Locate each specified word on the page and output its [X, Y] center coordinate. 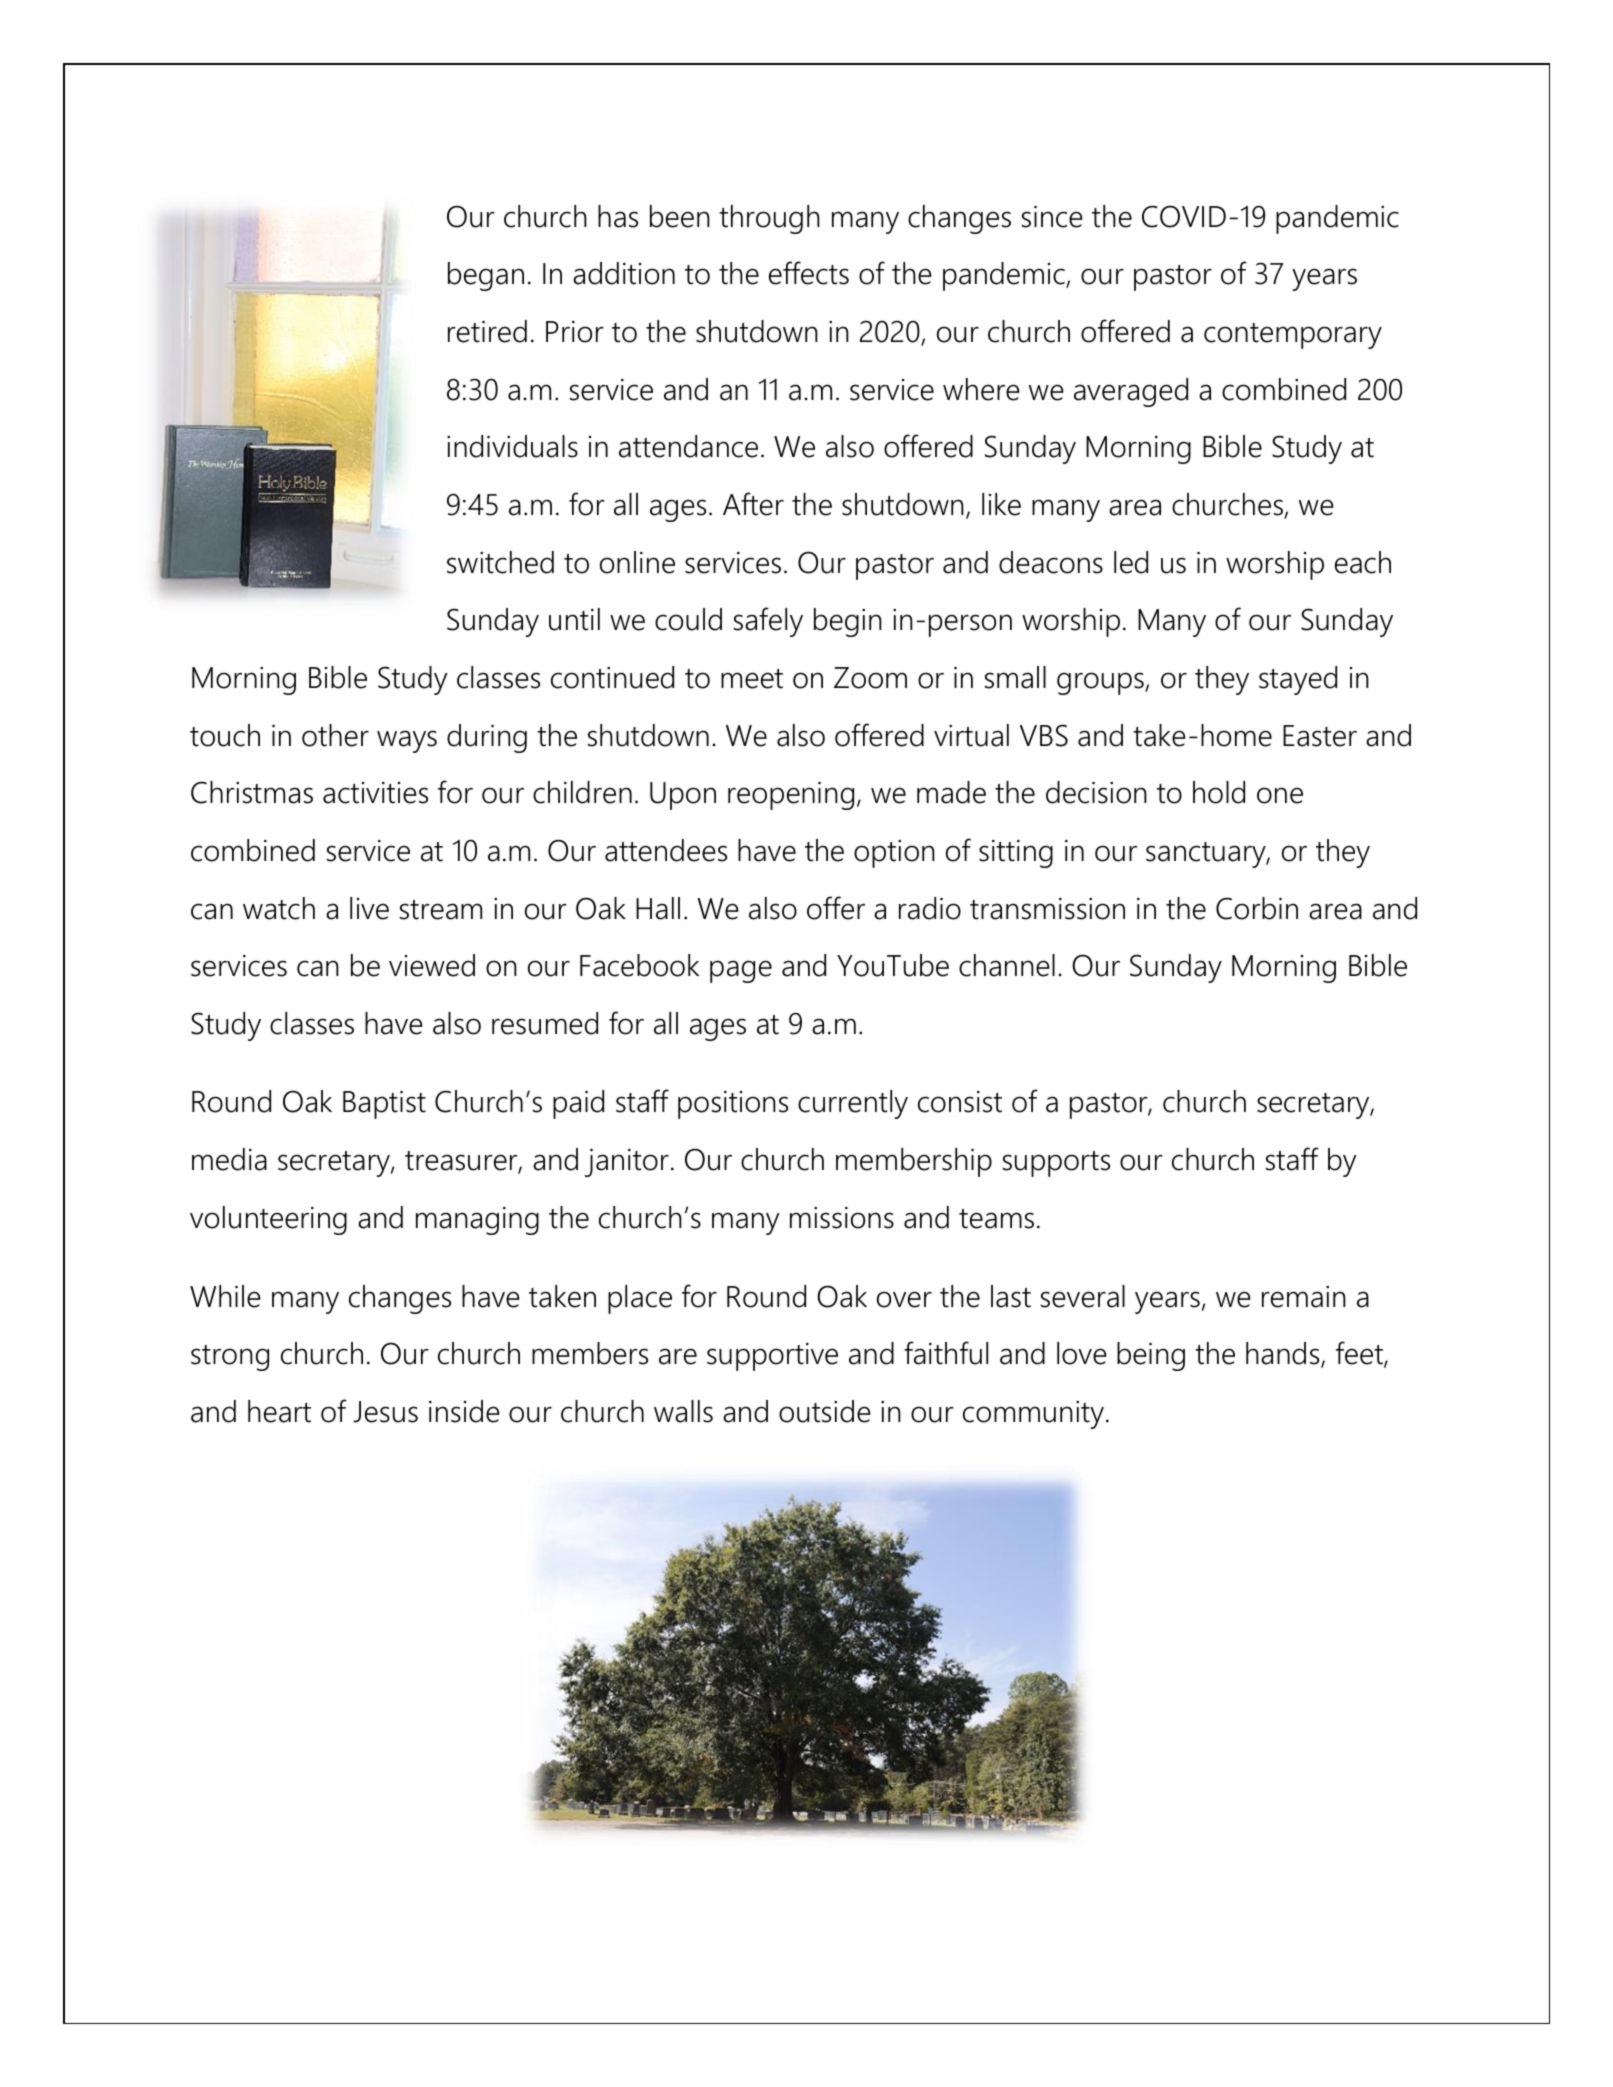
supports [1056, 1164]
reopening [791, 796]
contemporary [1293, 336]
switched [500, 562]
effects [809, 273]
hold [1219, 792]
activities [375, 793]
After [753, 504]
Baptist [384, 1105]
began [486, 276]
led [1131, 562]
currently [853, 1104]
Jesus [385, 1412]
